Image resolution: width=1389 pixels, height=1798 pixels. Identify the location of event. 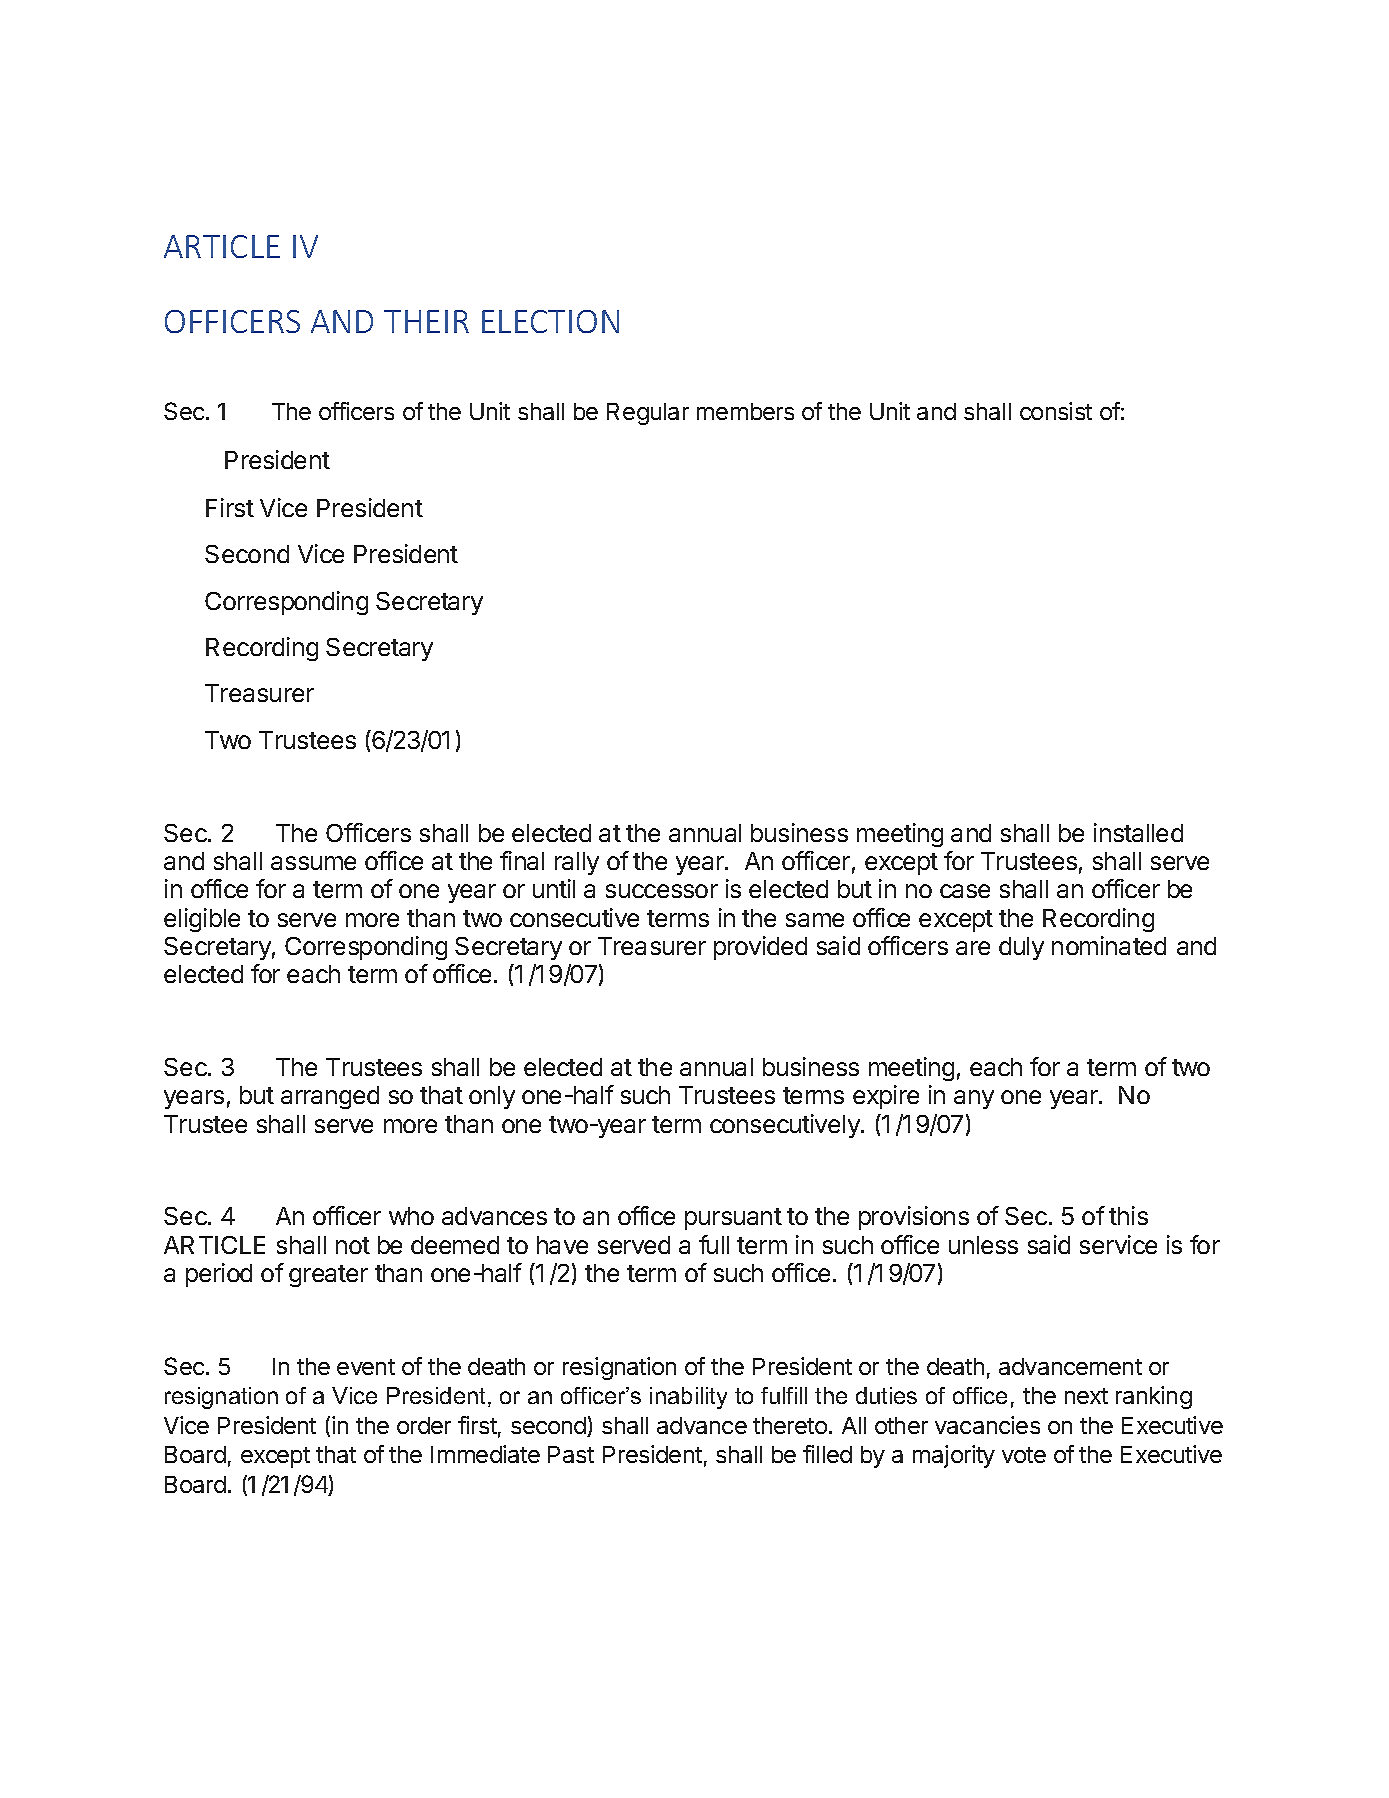
(366, 1367).
